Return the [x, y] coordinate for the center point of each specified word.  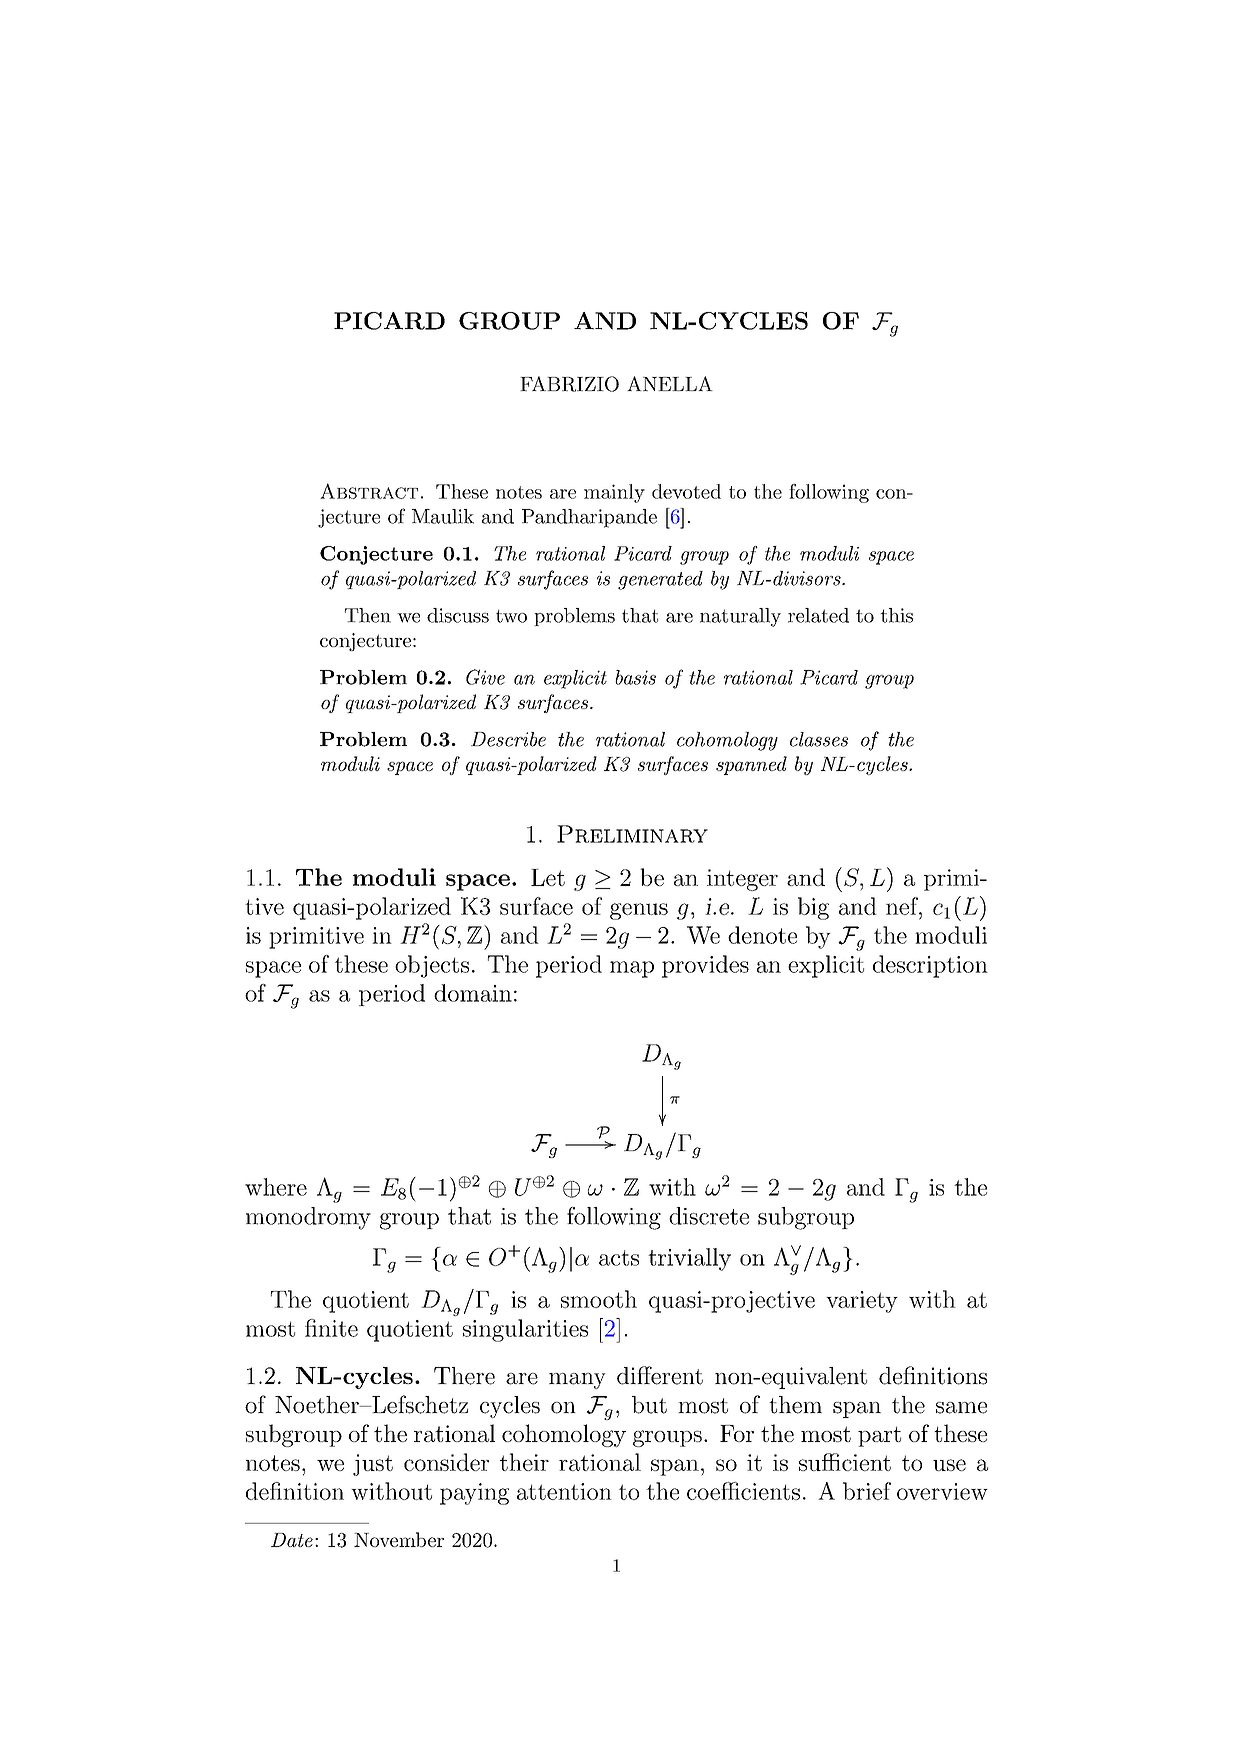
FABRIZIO [569, 384]
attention [564, 1491]
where [276, 1187]
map [632, 969]
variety [862, 1302]
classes [819, 739]
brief [867, 1491]
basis [635, 677]
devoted [686, 491]
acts [619, 1258]
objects [432, 966]
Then [368, 615]
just [373, 1465]
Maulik [443, 516]
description [930, 966]
